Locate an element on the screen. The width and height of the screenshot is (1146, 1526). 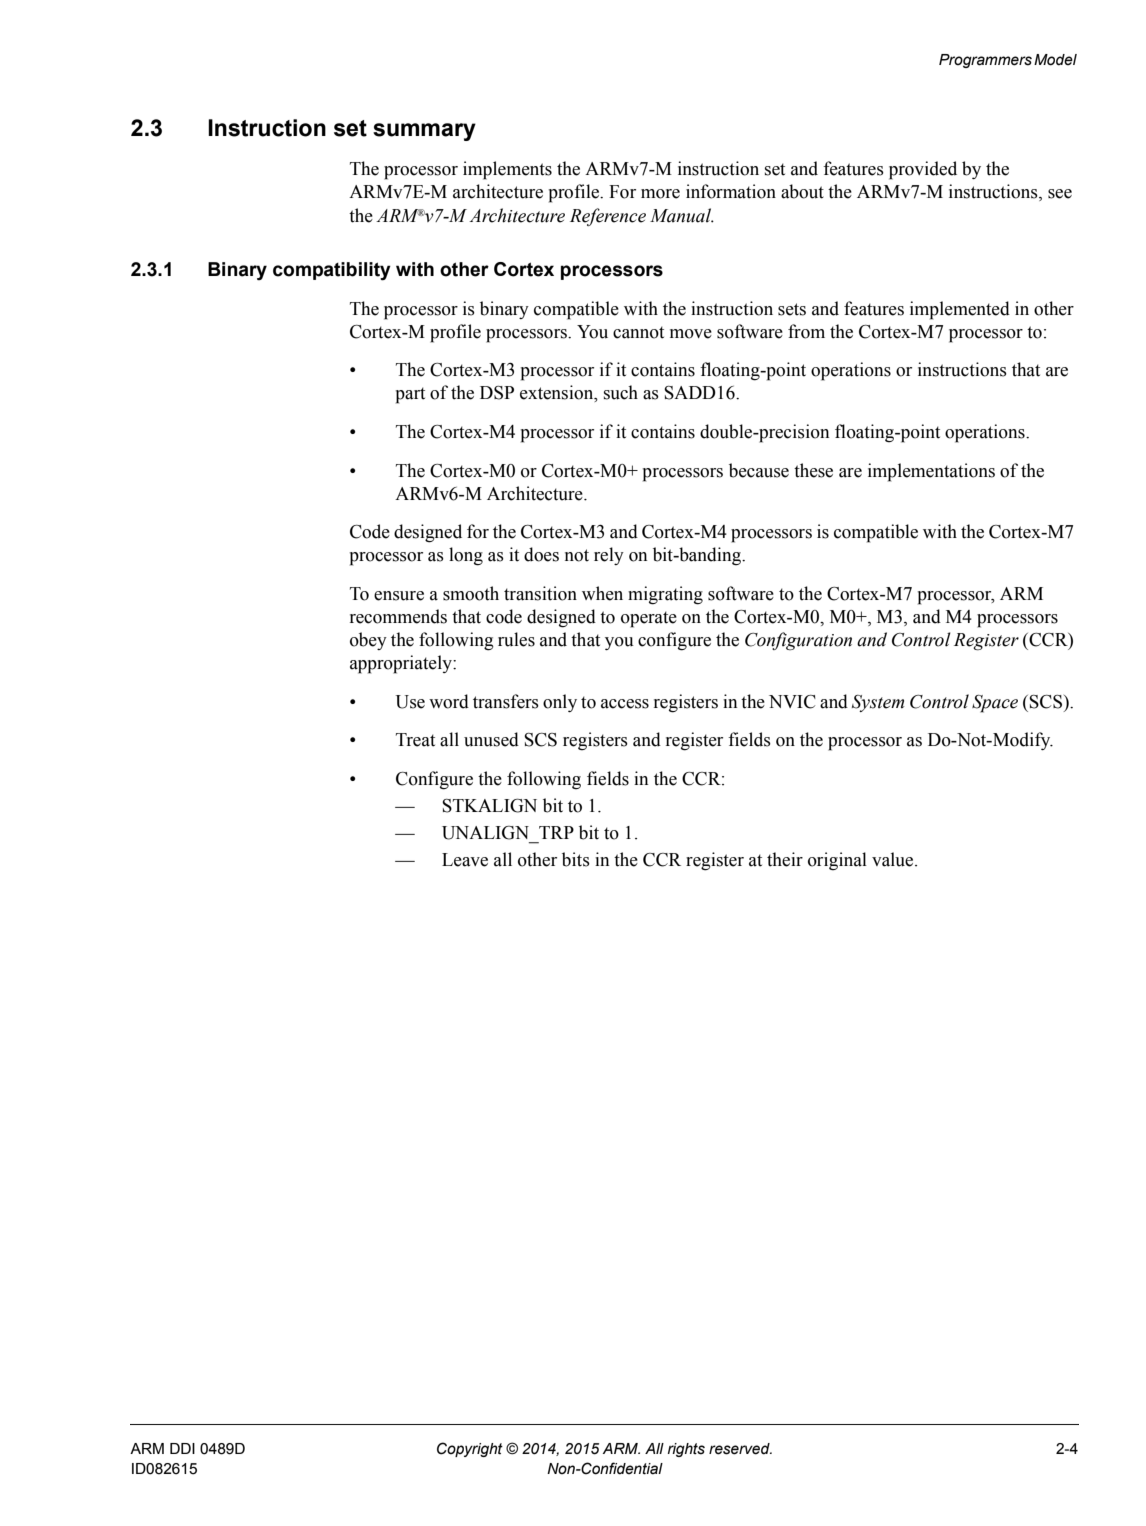
Copyright is located at coordinates (470, 1449).
